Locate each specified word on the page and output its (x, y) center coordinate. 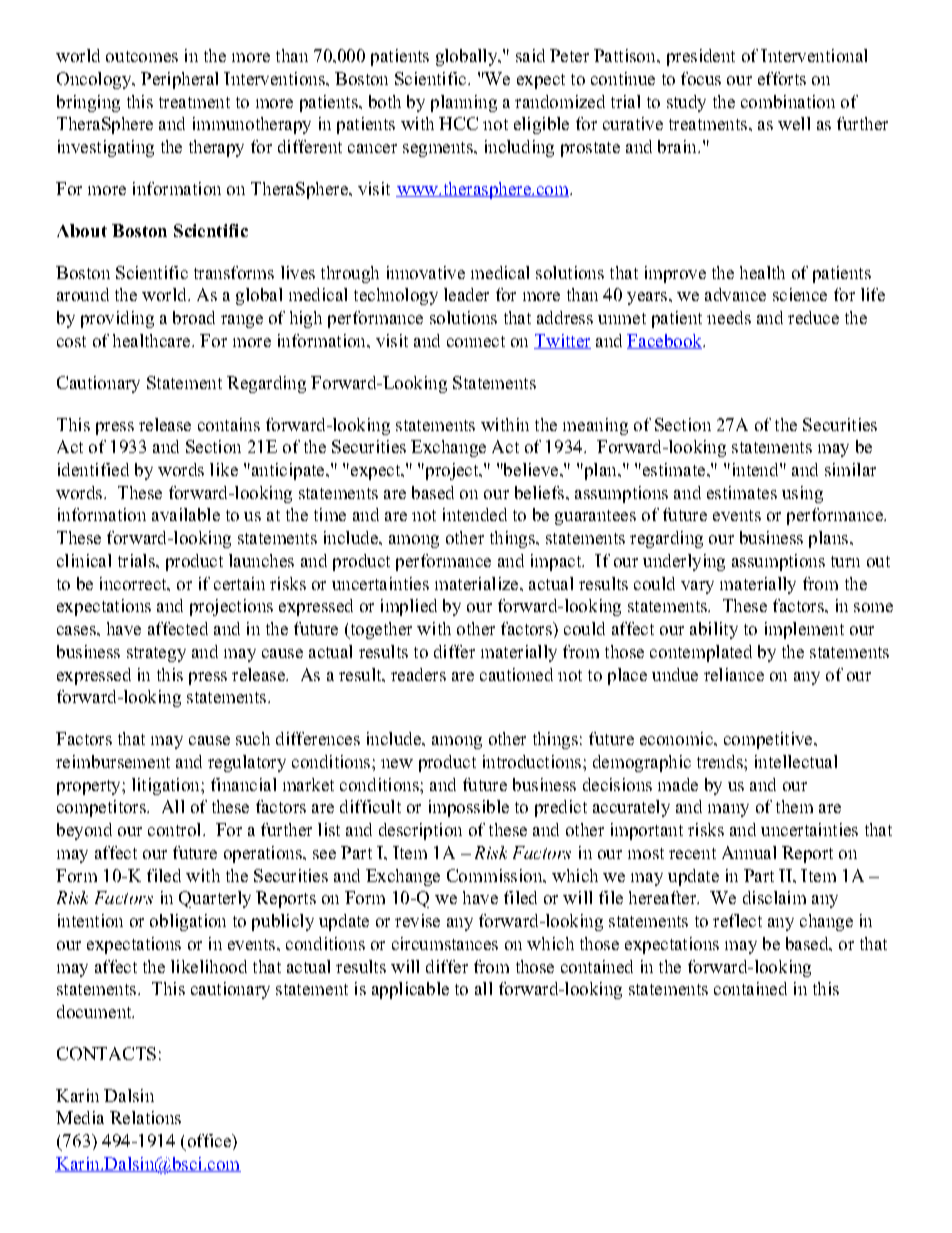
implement (804, 630)
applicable (410, 990)
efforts (782, 78)
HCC (458, 123)
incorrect (134, 583)
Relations (145, 1117)
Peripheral (179, 80)
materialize (478, 583)
